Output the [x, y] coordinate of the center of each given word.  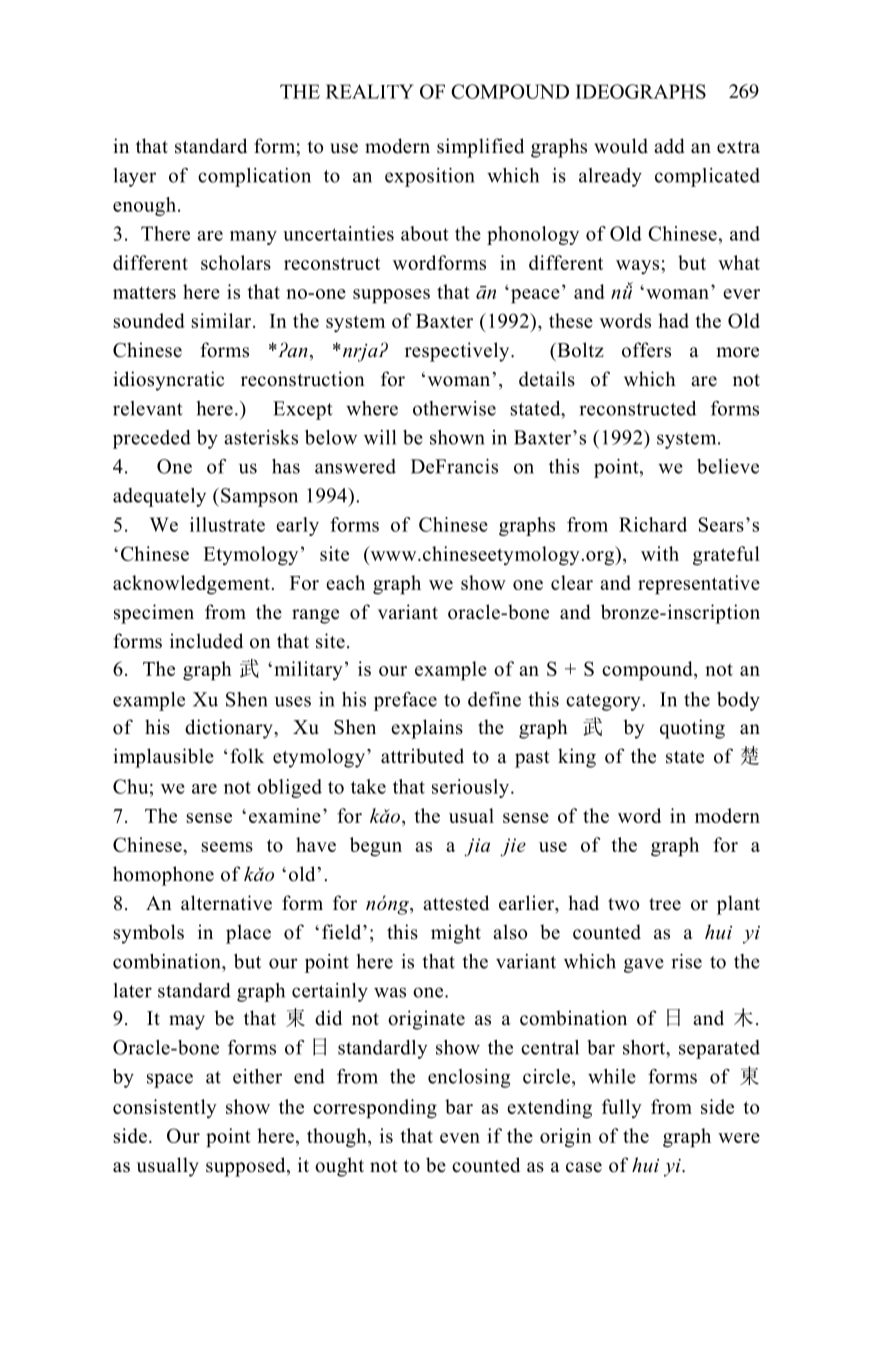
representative [699, 585]
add [669, 146]
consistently [165, 1108]
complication [254, 177]
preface [405, 701]
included [206, 641]
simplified [480, 148]
